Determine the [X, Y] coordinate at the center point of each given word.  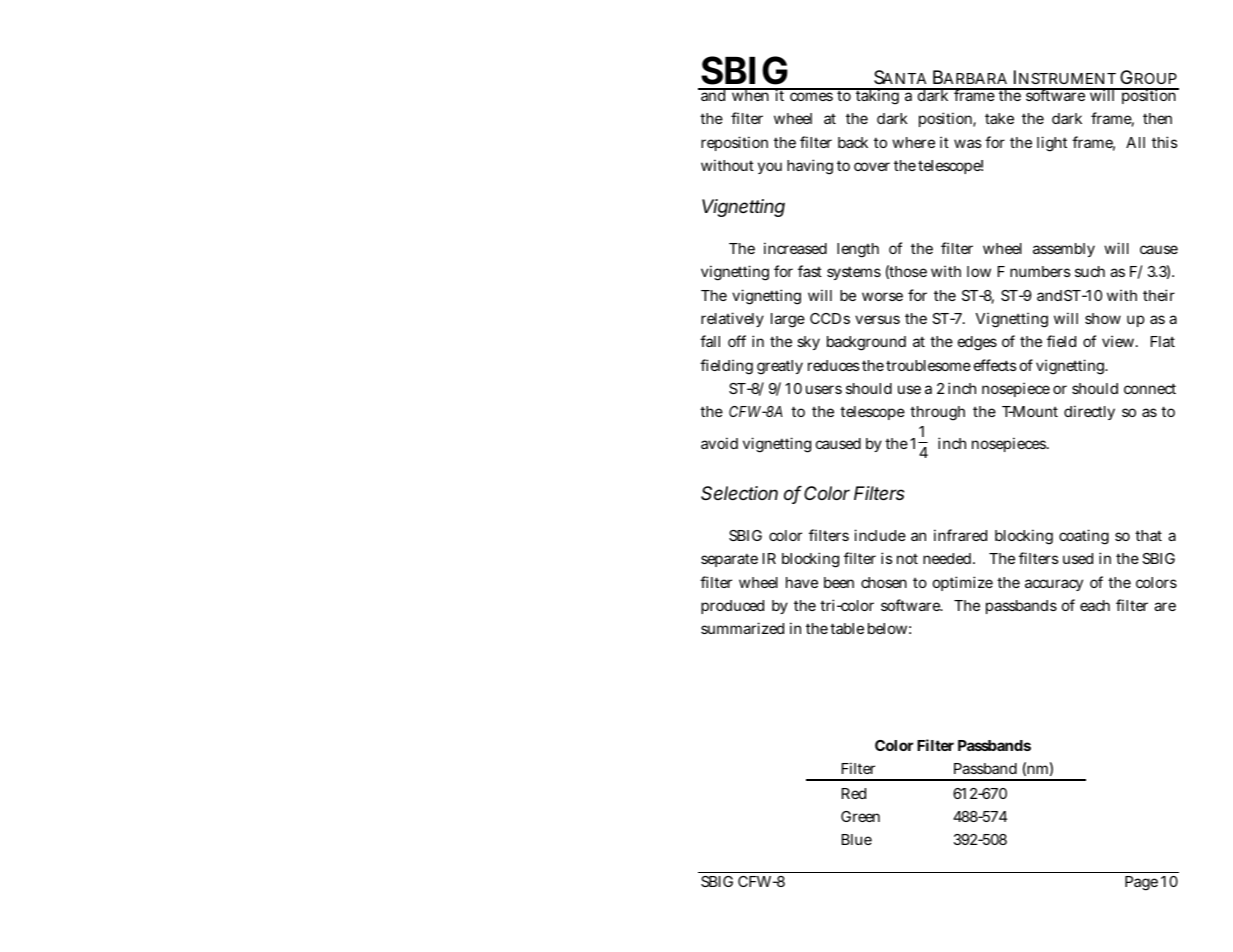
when [750, 94]
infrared [960, 535]
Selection [739, 493]
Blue [857, 839]
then [1157, 118]
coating [1084, 537]
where [913, 142]
